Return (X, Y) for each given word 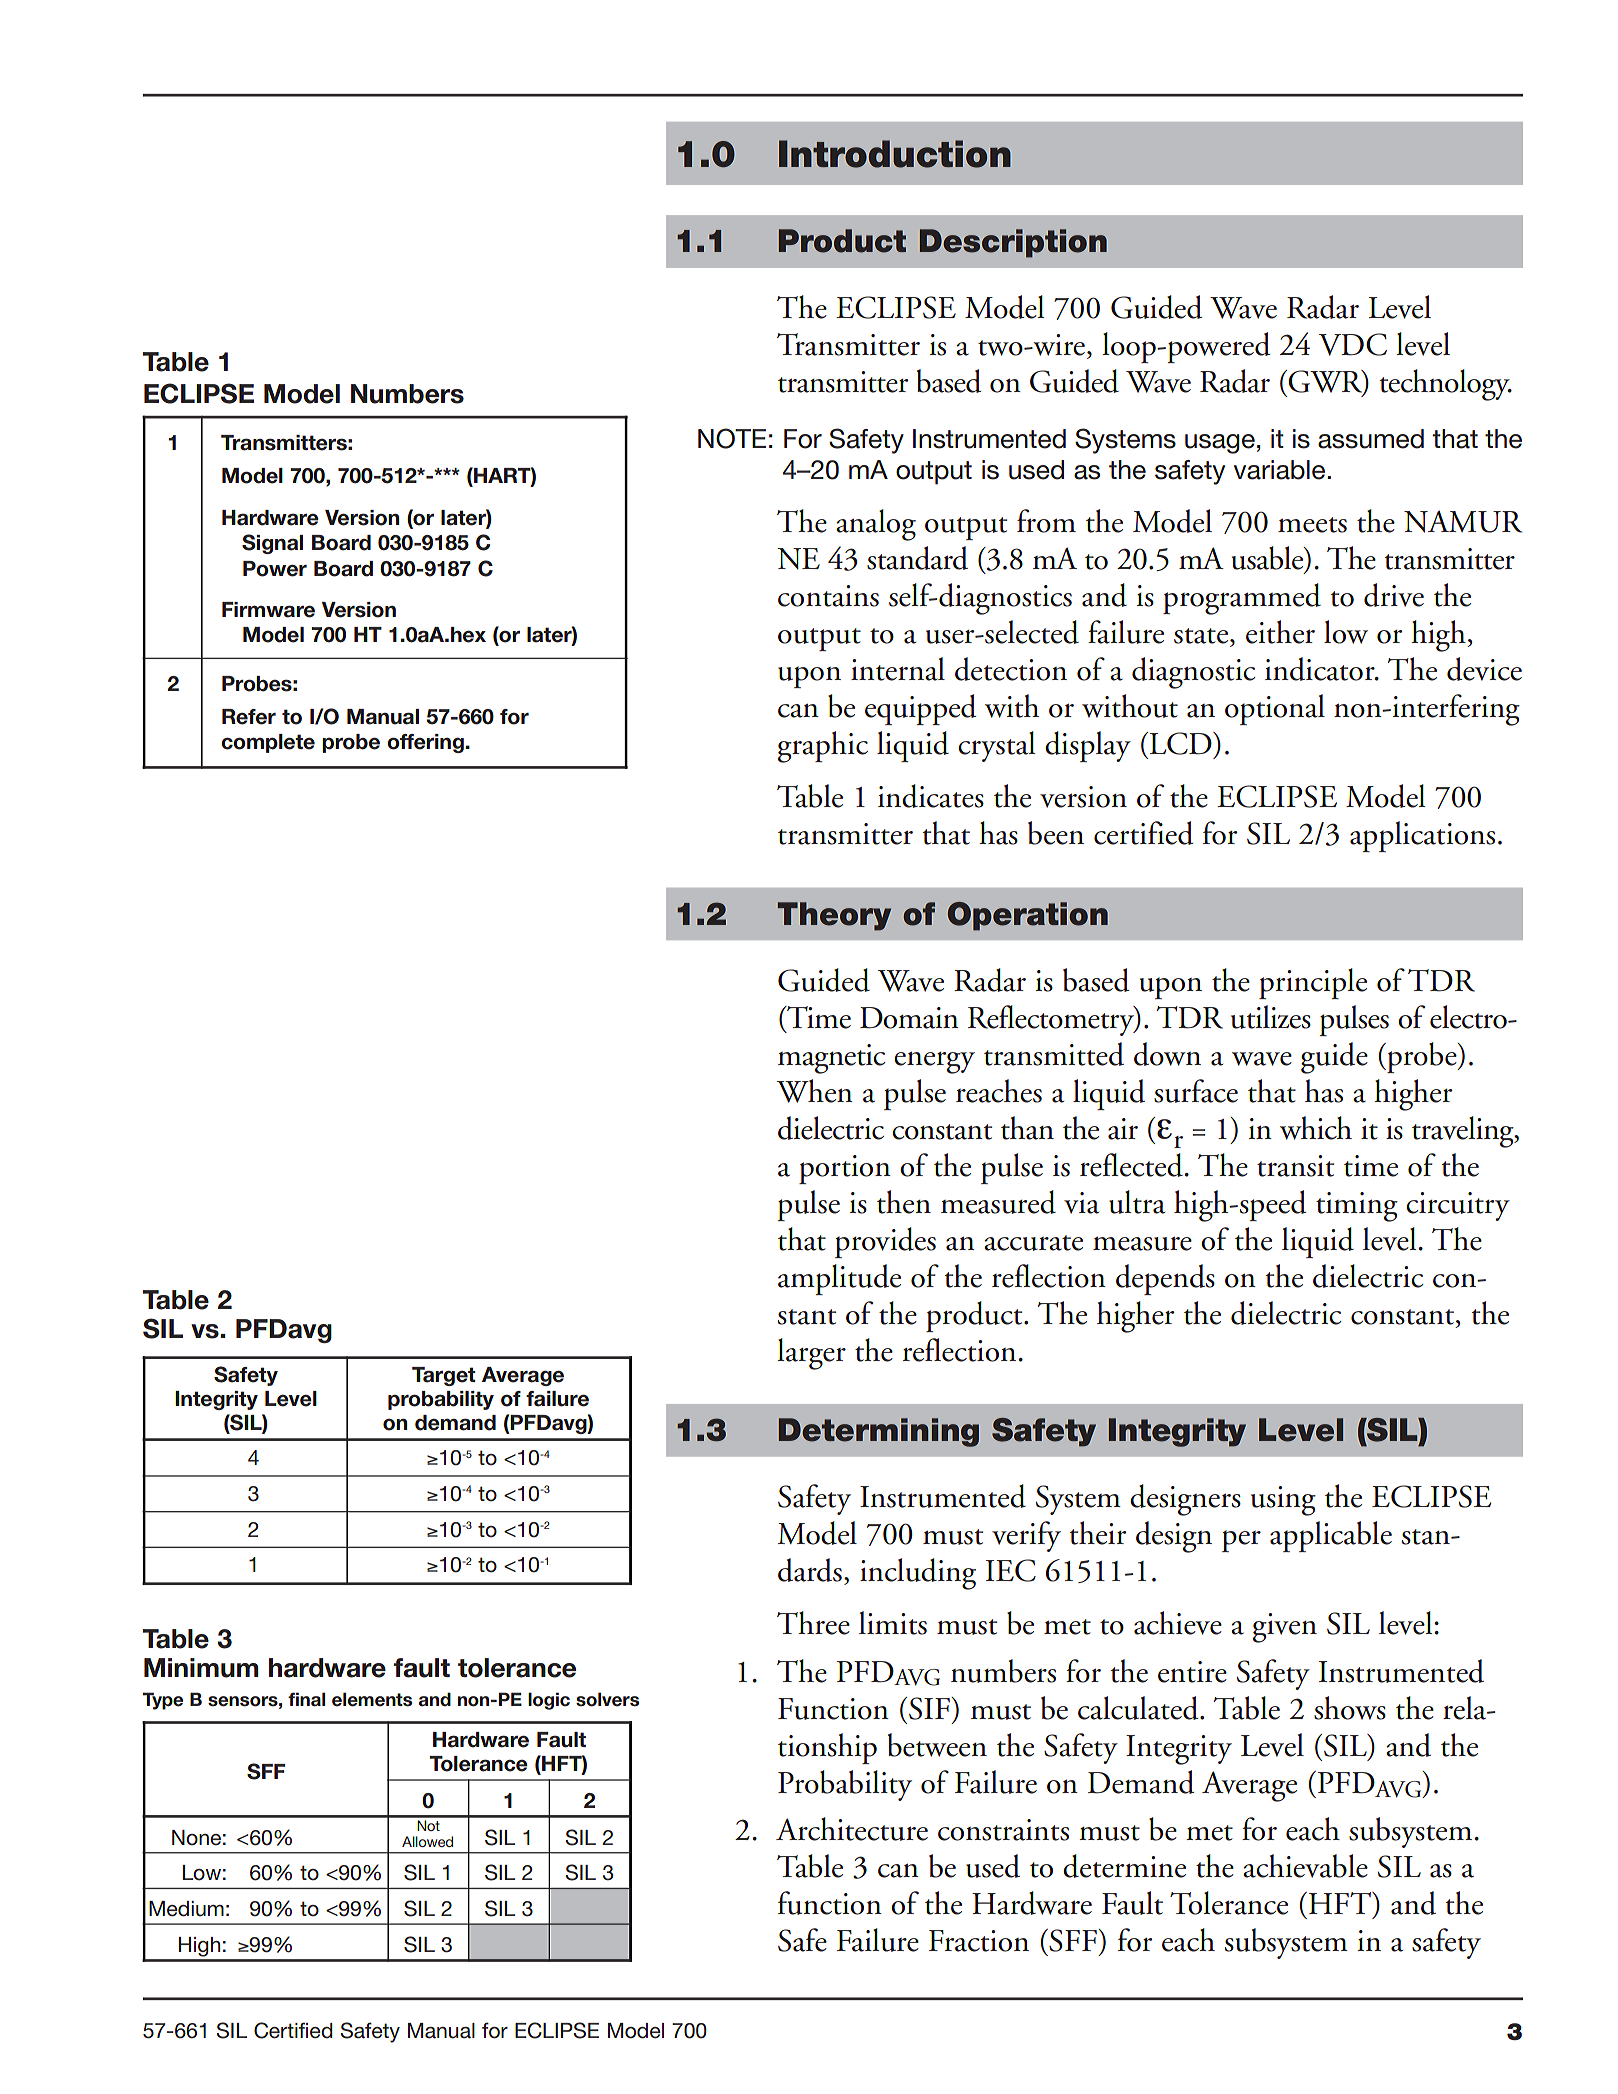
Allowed (427, 1841)
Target (444, 1376)
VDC (1353, 344)
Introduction (895, 154)
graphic (823, 747)
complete (268, 743)
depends (1165, 1279)
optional (1275, 709)
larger (811, 1354)
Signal (272, 544)
